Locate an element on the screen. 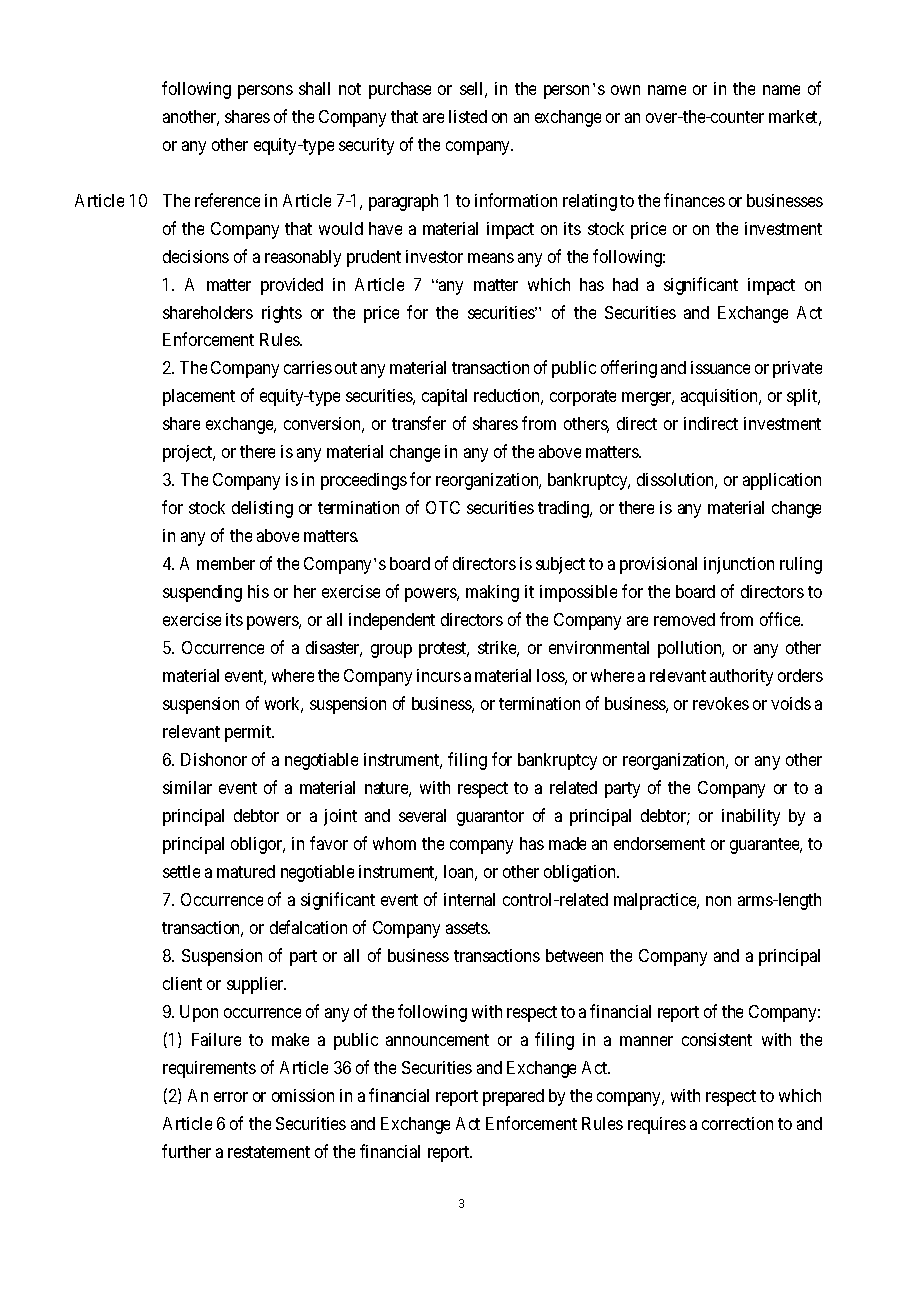 This screenshot has width=924, height=1308. his is located at coordinates (258, 591).
